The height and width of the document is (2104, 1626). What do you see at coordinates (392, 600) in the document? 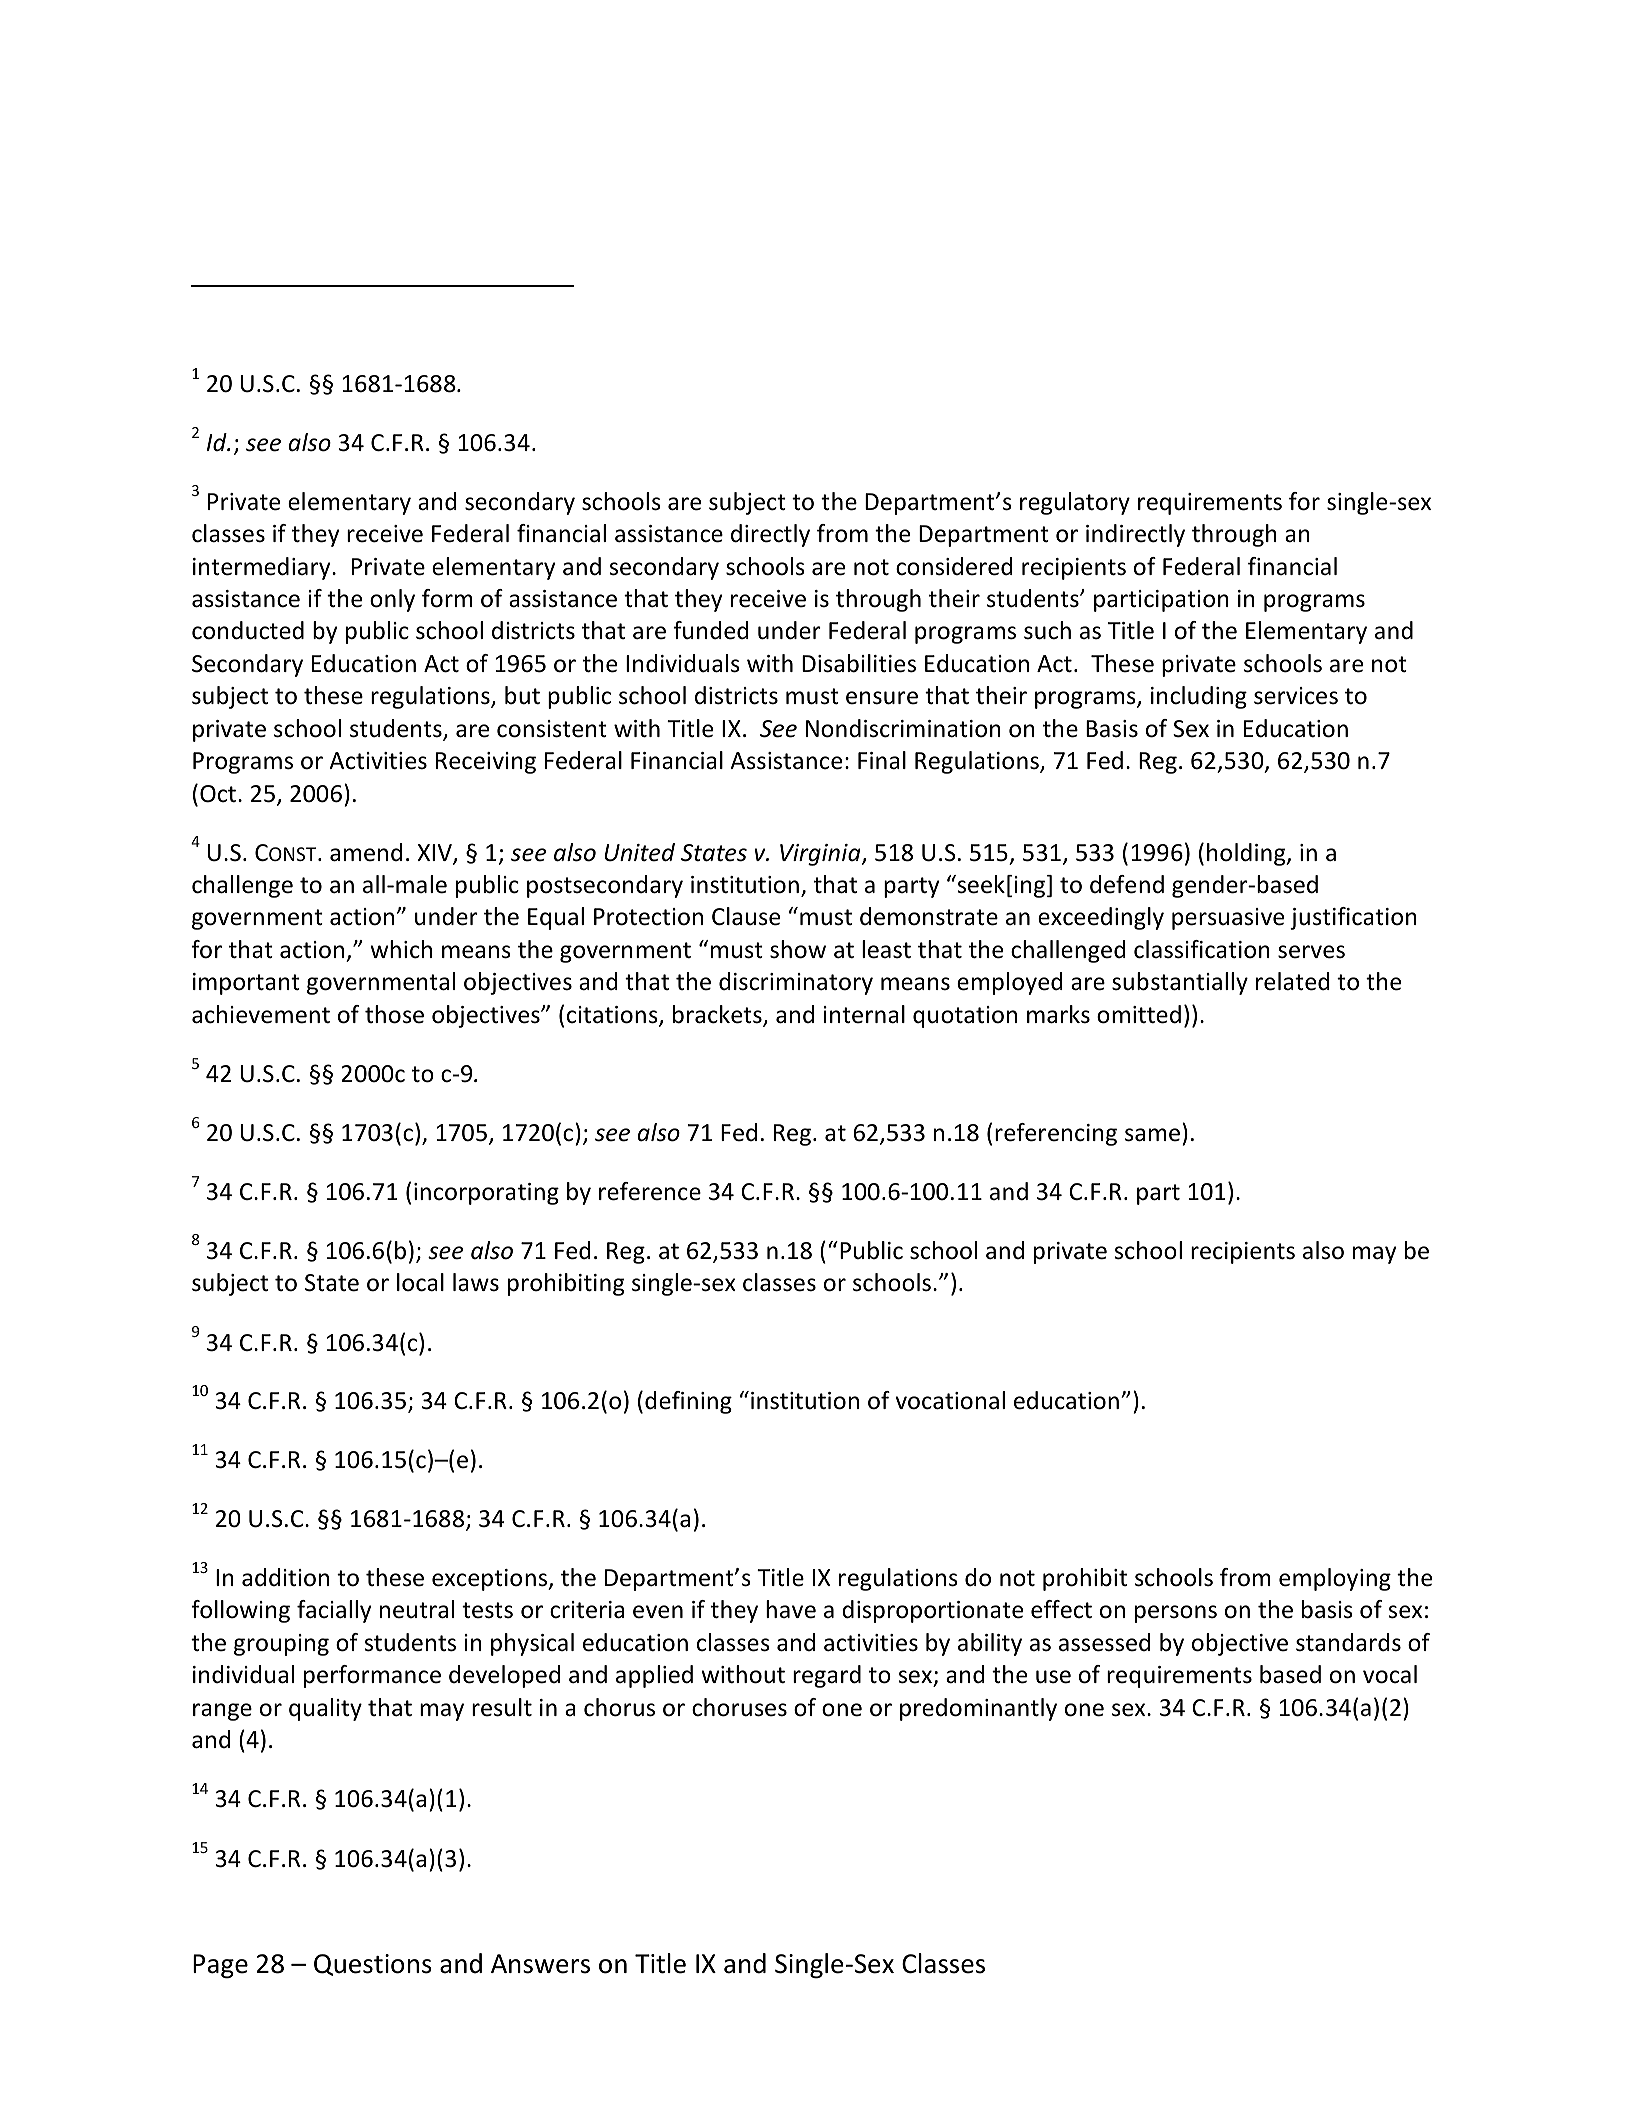
I see `only` at bounding box center [392, 600].
